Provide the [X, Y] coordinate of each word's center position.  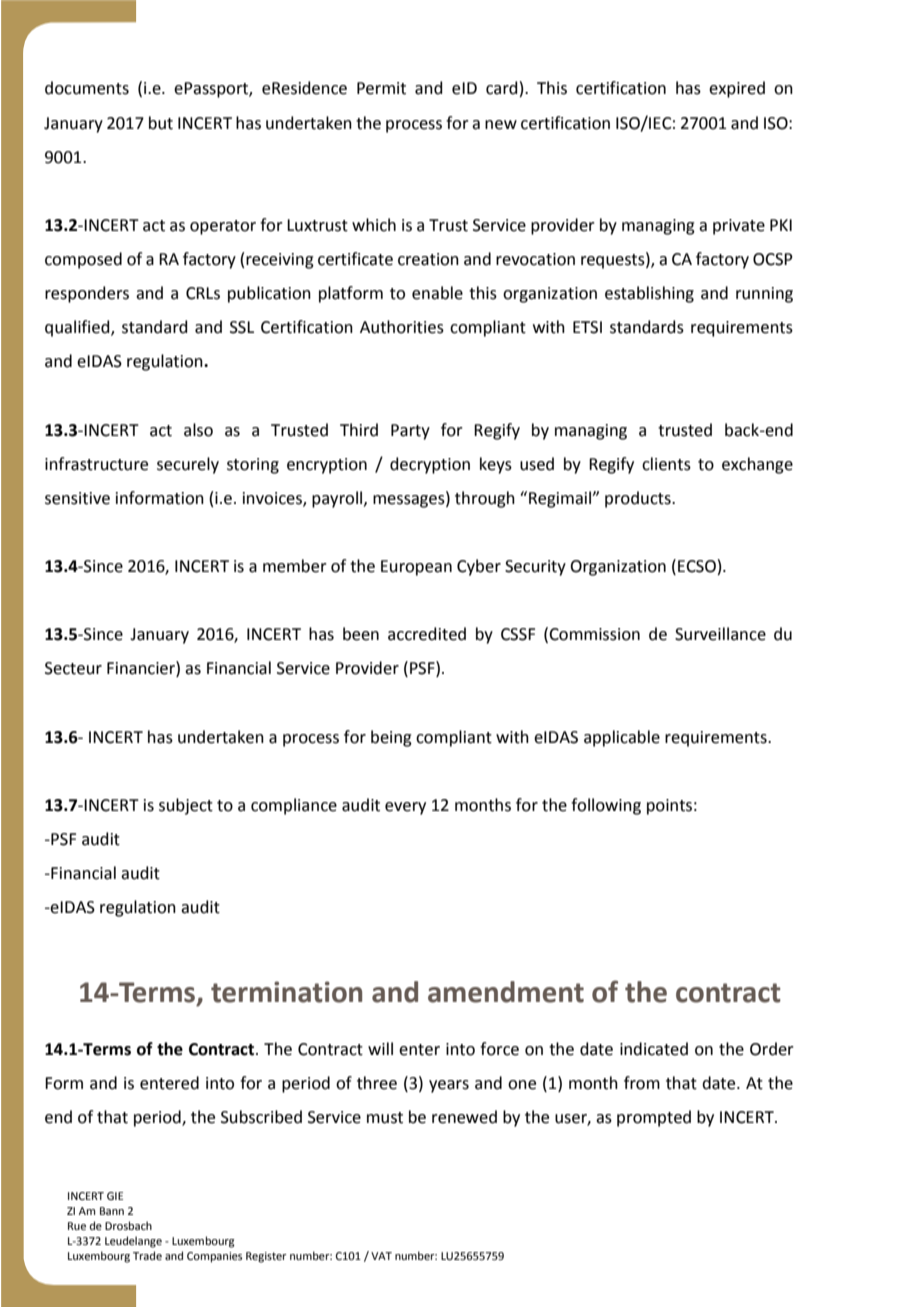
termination [286, 992]
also [198, 430]
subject [186, 806]
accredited [427, 634]
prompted [654, 1118]
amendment [506, 992]
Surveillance [720, 634]
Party [410, 432]
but [161, 123]
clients [666, 464]
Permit [381, 88]
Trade [147, 1255]
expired [737, 89]
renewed [464, 1117]
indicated [654, 1049]
